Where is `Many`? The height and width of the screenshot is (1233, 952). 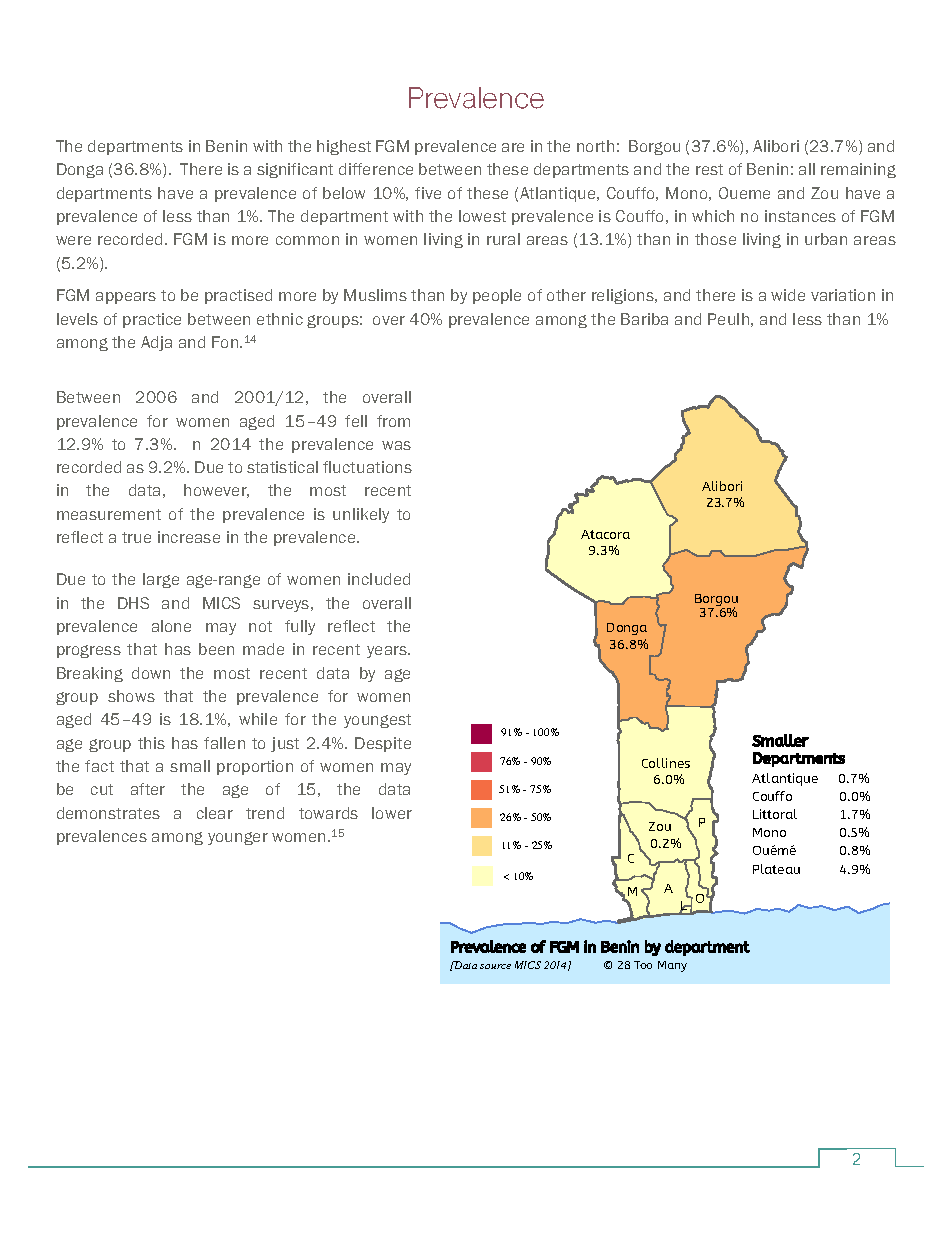 Many is located at coordinates (672, 966).
